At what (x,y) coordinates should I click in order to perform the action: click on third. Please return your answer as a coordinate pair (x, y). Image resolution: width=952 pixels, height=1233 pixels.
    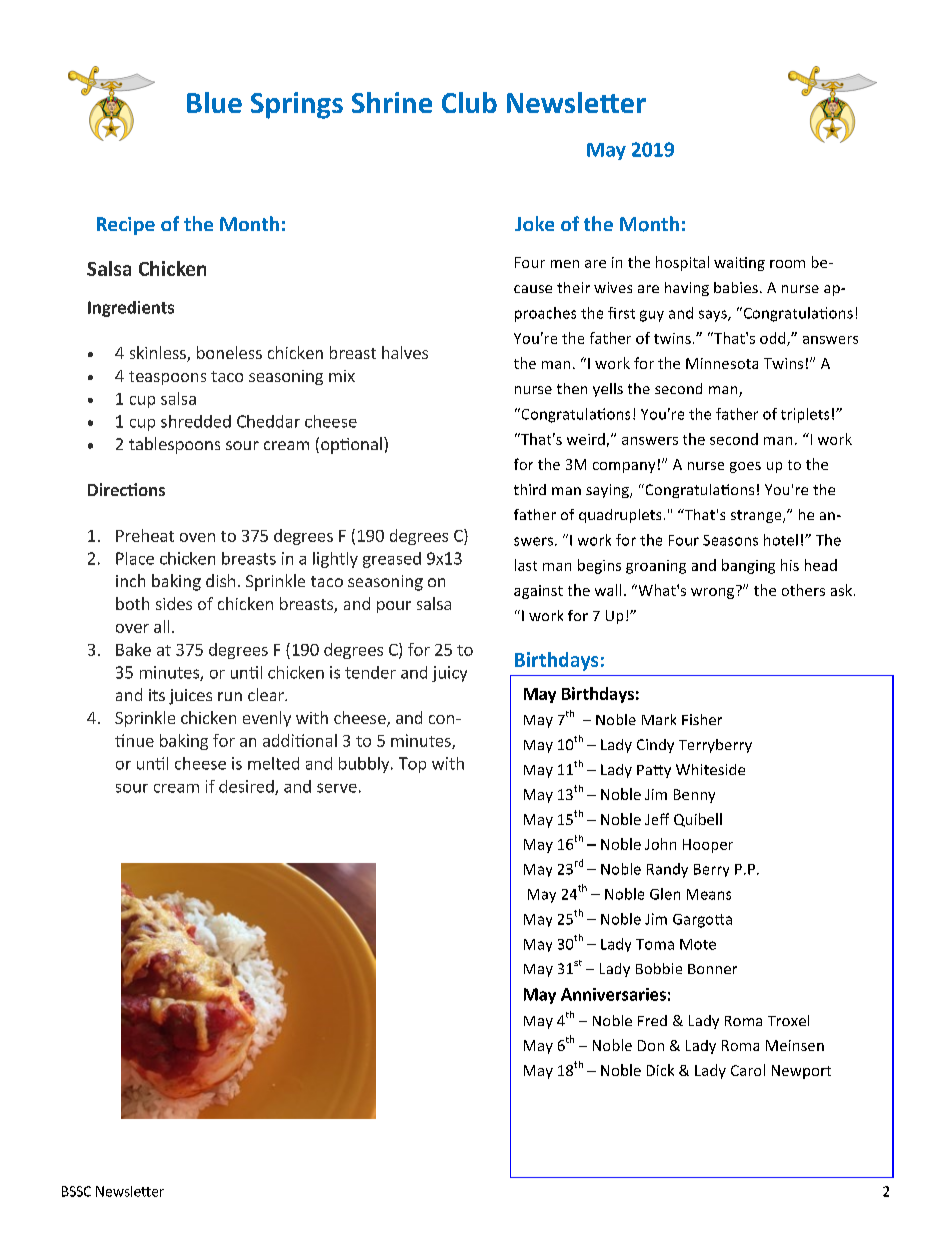
    Looking at the image, I should click on (530, 489).
